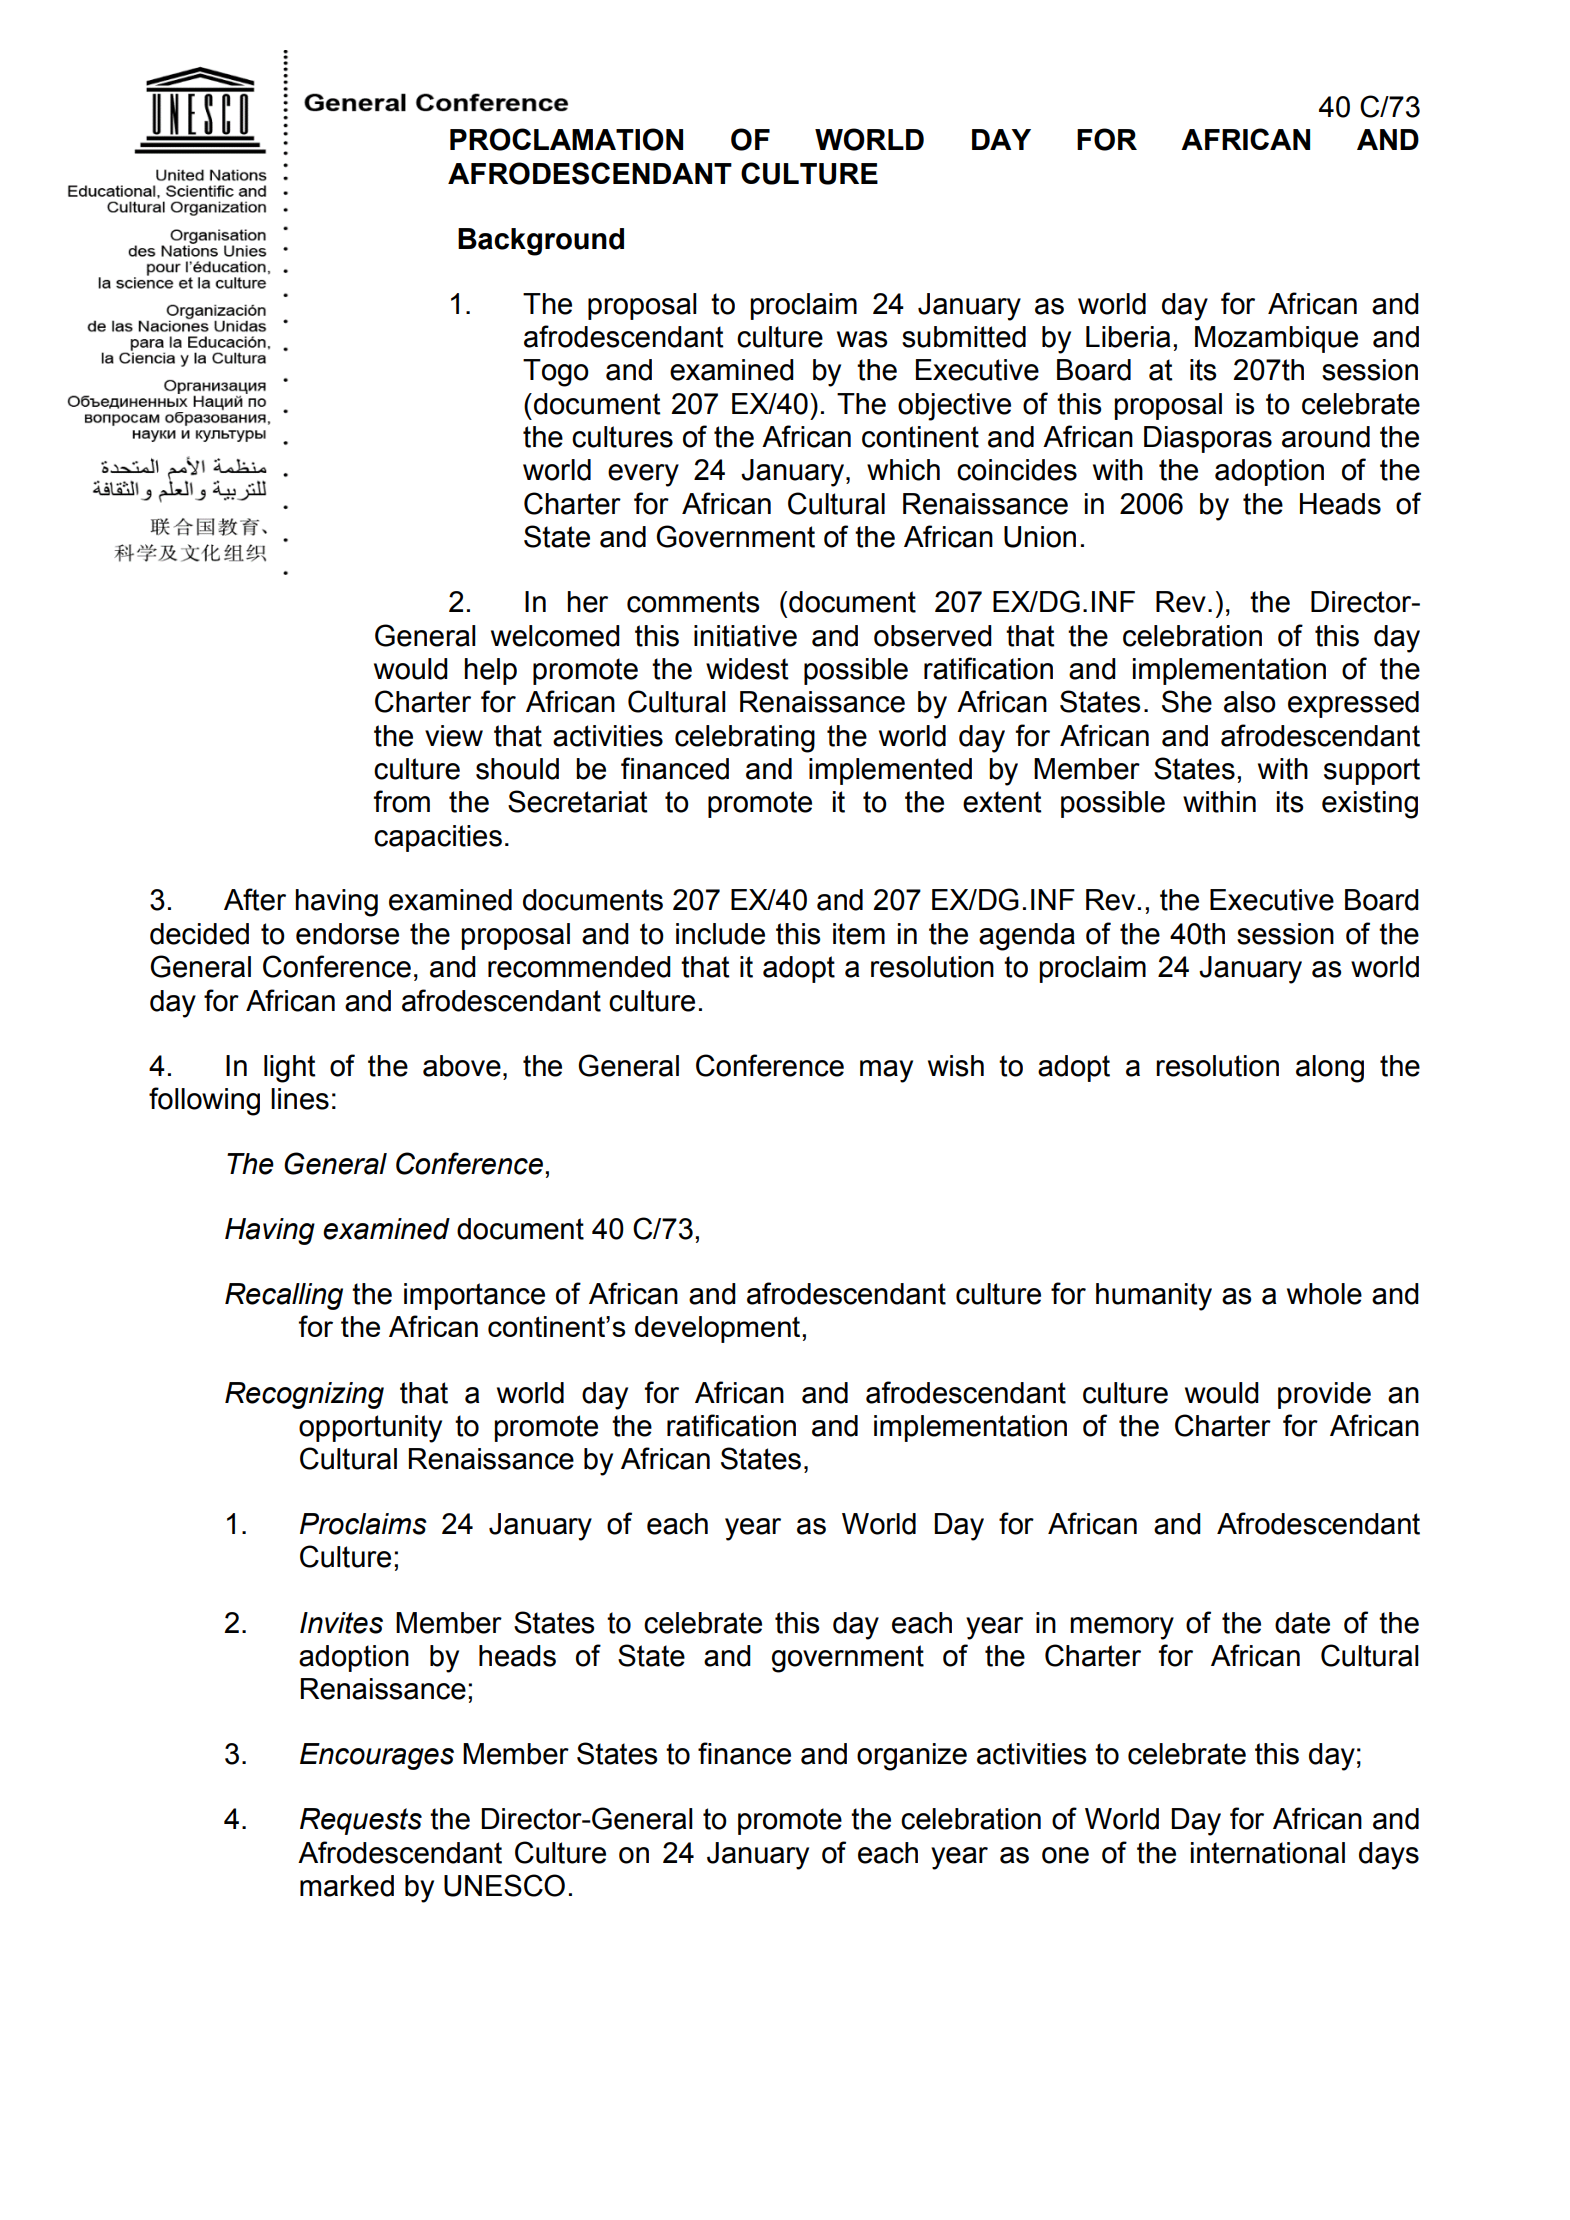 The height and width of the screenshot is (2220, 1570). What do you see at coordinates (745, 636) in the screenshot?
I see `initiative` at bounding box center [745, 636].
